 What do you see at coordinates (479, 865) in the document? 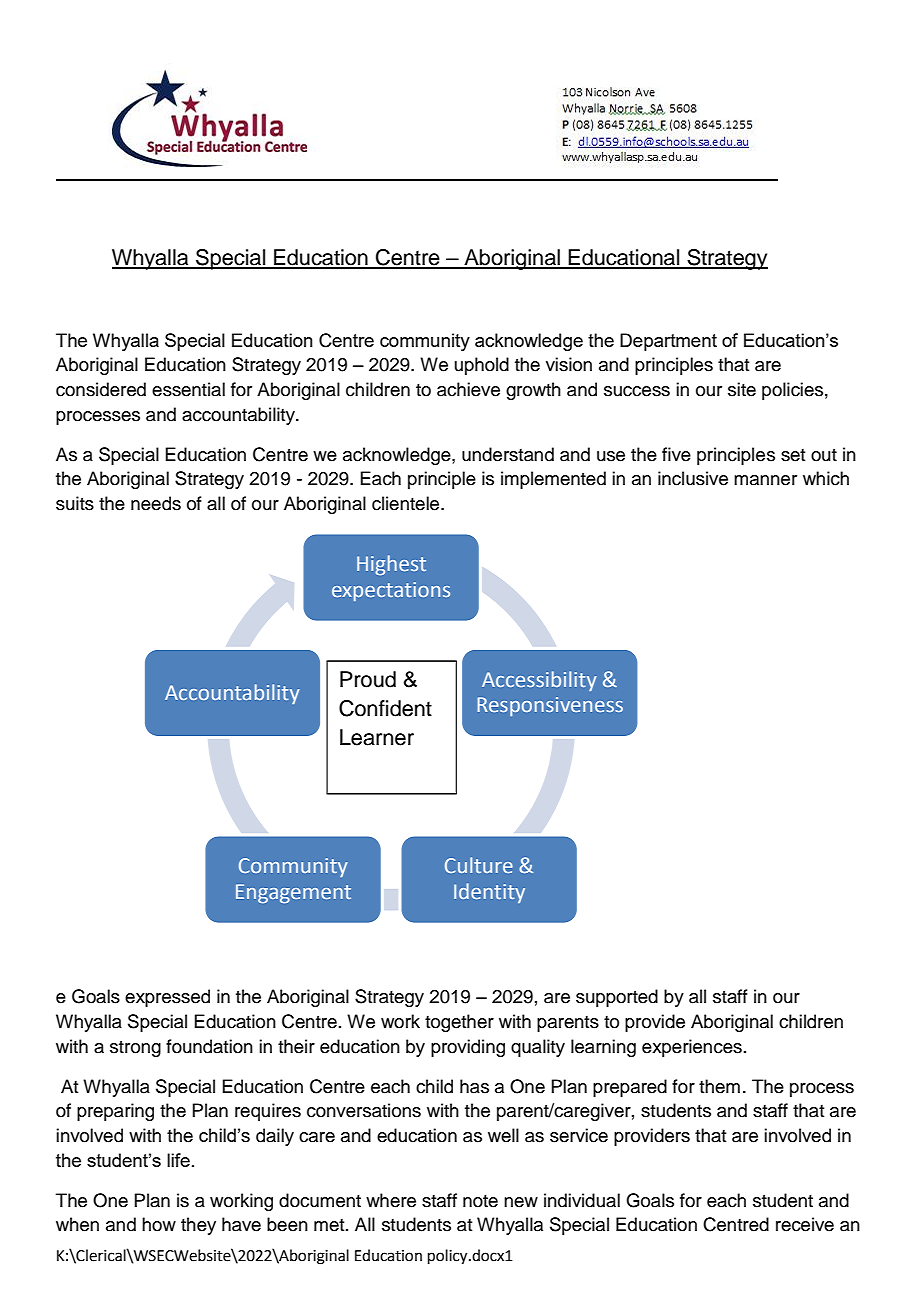
I see `Culture` at bounding box center [479, 865].
